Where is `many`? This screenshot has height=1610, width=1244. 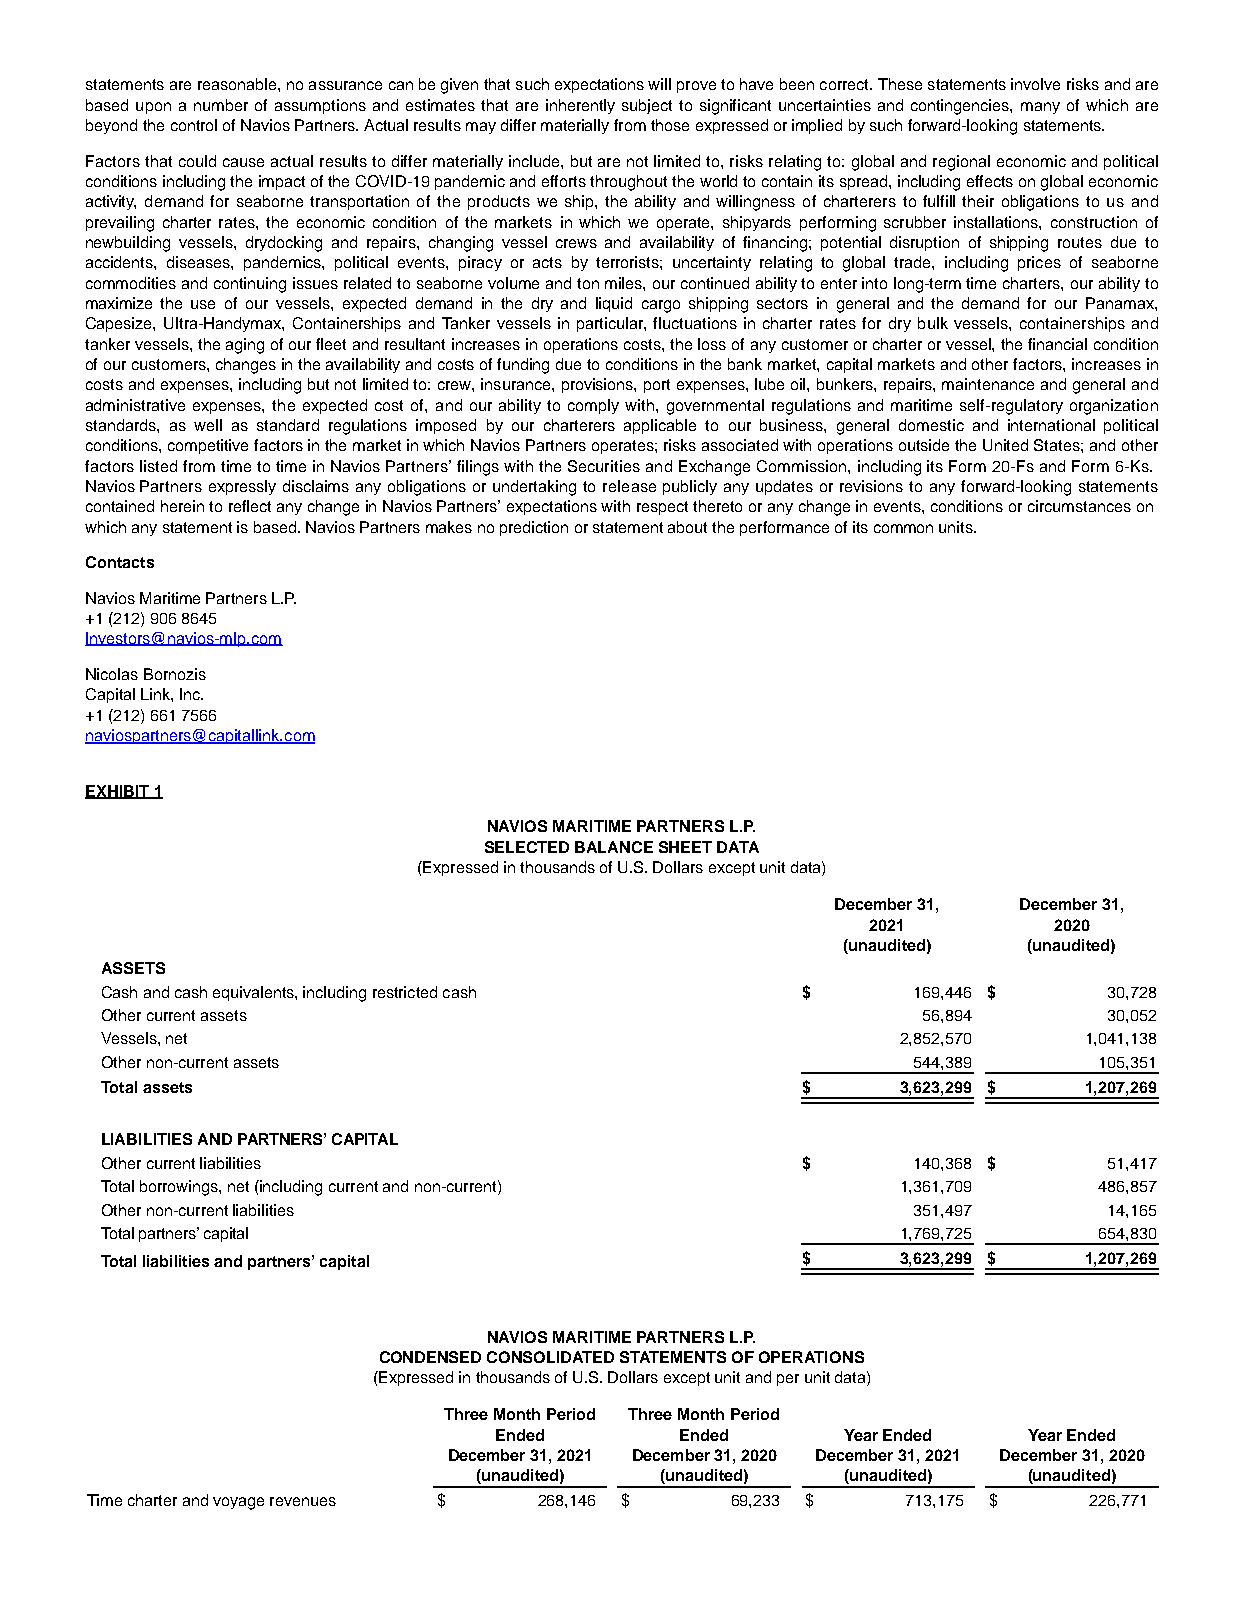 many is located at coordinates (1040, 108).
